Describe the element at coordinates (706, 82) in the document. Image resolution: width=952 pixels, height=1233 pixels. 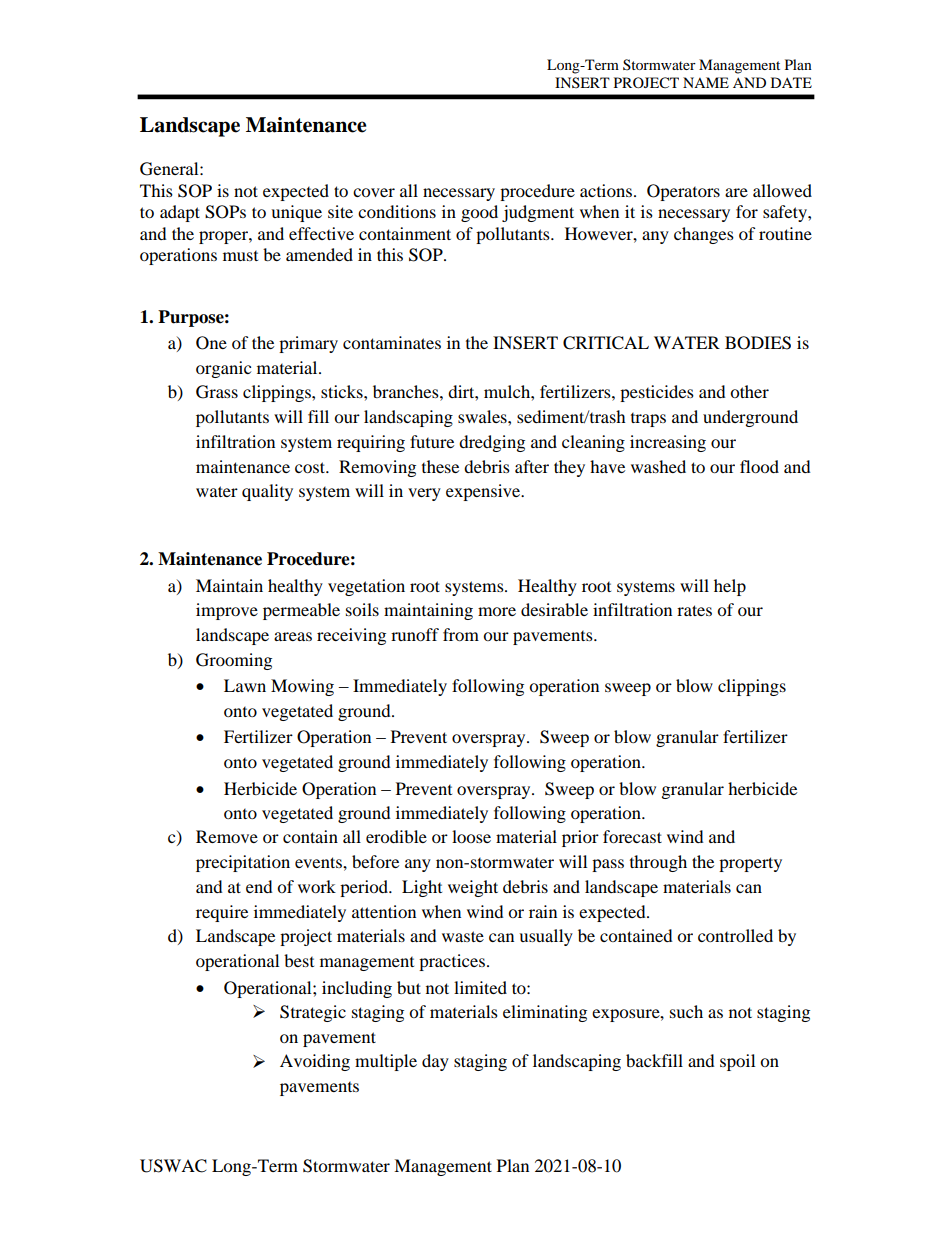
I see `NAME` at that location.
